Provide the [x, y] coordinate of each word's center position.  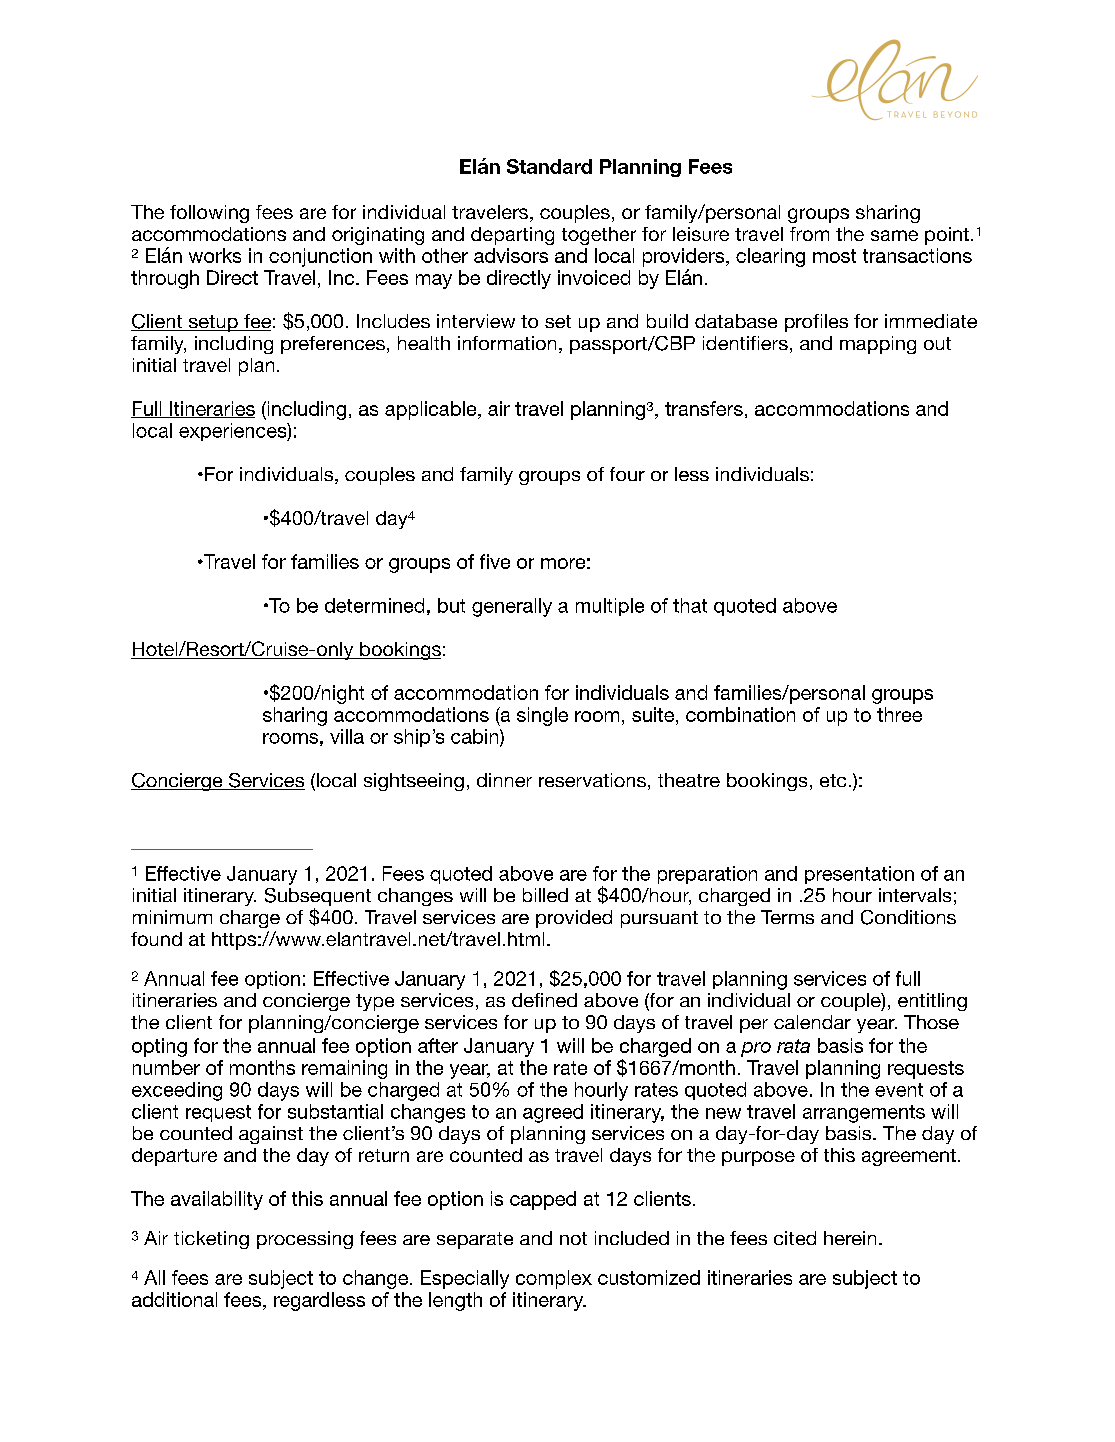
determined [374, 605]
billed [545, 895]
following [209, 214]
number [166, 1067]
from [809, 234]
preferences [333, 345]
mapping [878, 345]
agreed [553, 1113]
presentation [859, 875]
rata [793, 1046]
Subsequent [318, 898]
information [507, 343]
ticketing [211, 1240]
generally [512, 607]
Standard [549, 166]
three [899, 714]
